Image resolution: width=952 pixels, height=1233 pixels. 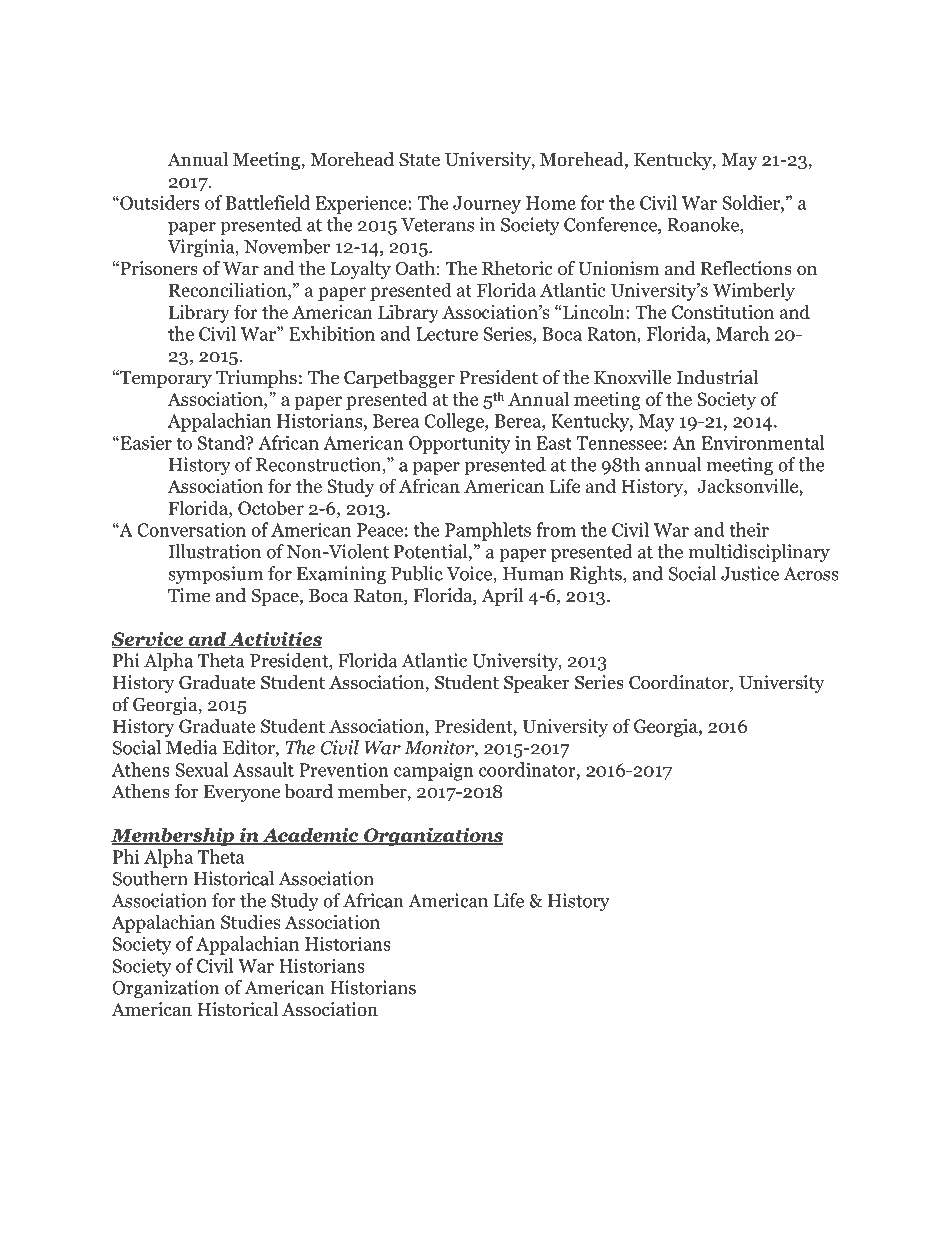 What do you see at coordinates (763, 442) in the screenshot?
I see `Environmental` at bounding box center [763, 442].
